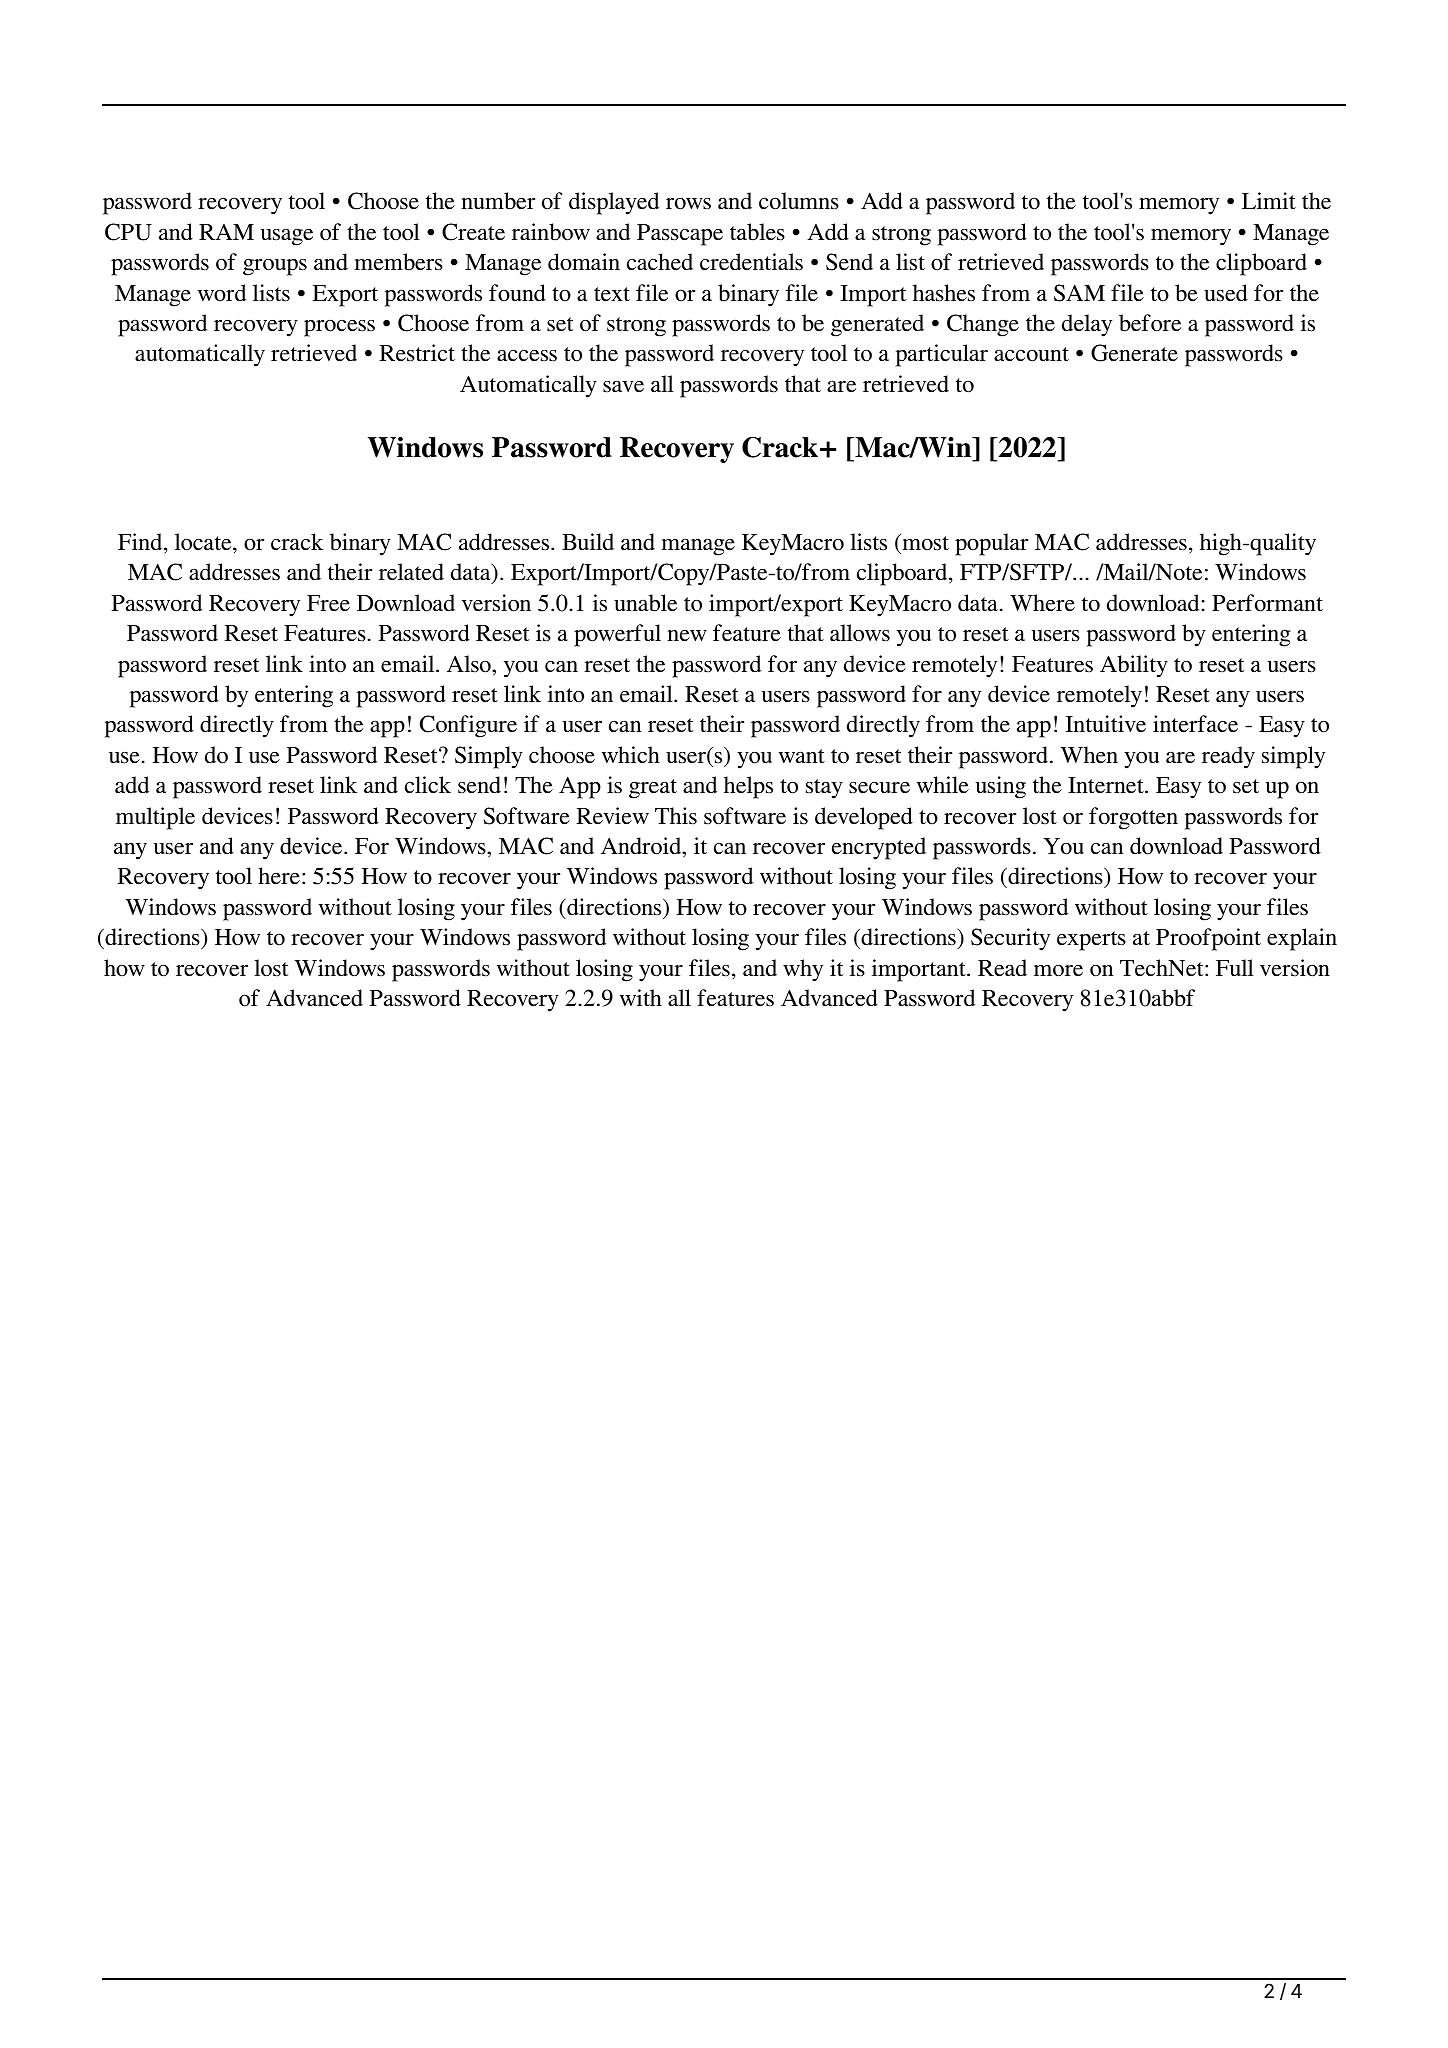  I want to click on save, so click(623, 387).
